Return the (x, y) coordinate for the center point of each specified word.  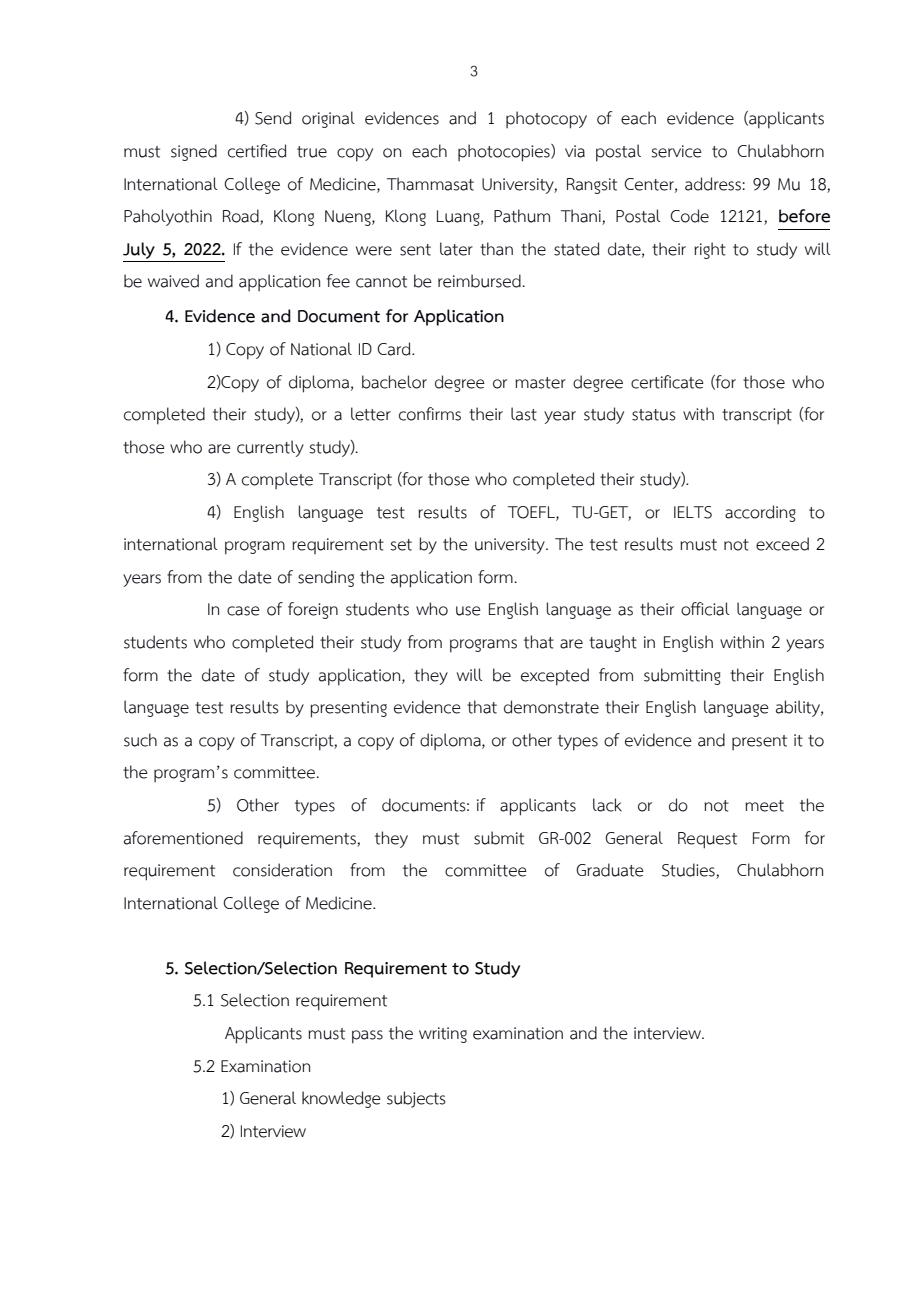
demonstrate (551, 707)
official (705, 609)
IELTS (693, 512)
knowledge (341, 1099)
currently (270, 448)
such (140, 740)
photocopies (505, 153)
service (676, 151)
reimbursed (480, 281)
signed (194, 152)
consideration (282, 870)
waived (173, 281)
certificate (667, 382)
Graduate (610, 870)
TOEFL (532, 513)
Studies (689, 871)
